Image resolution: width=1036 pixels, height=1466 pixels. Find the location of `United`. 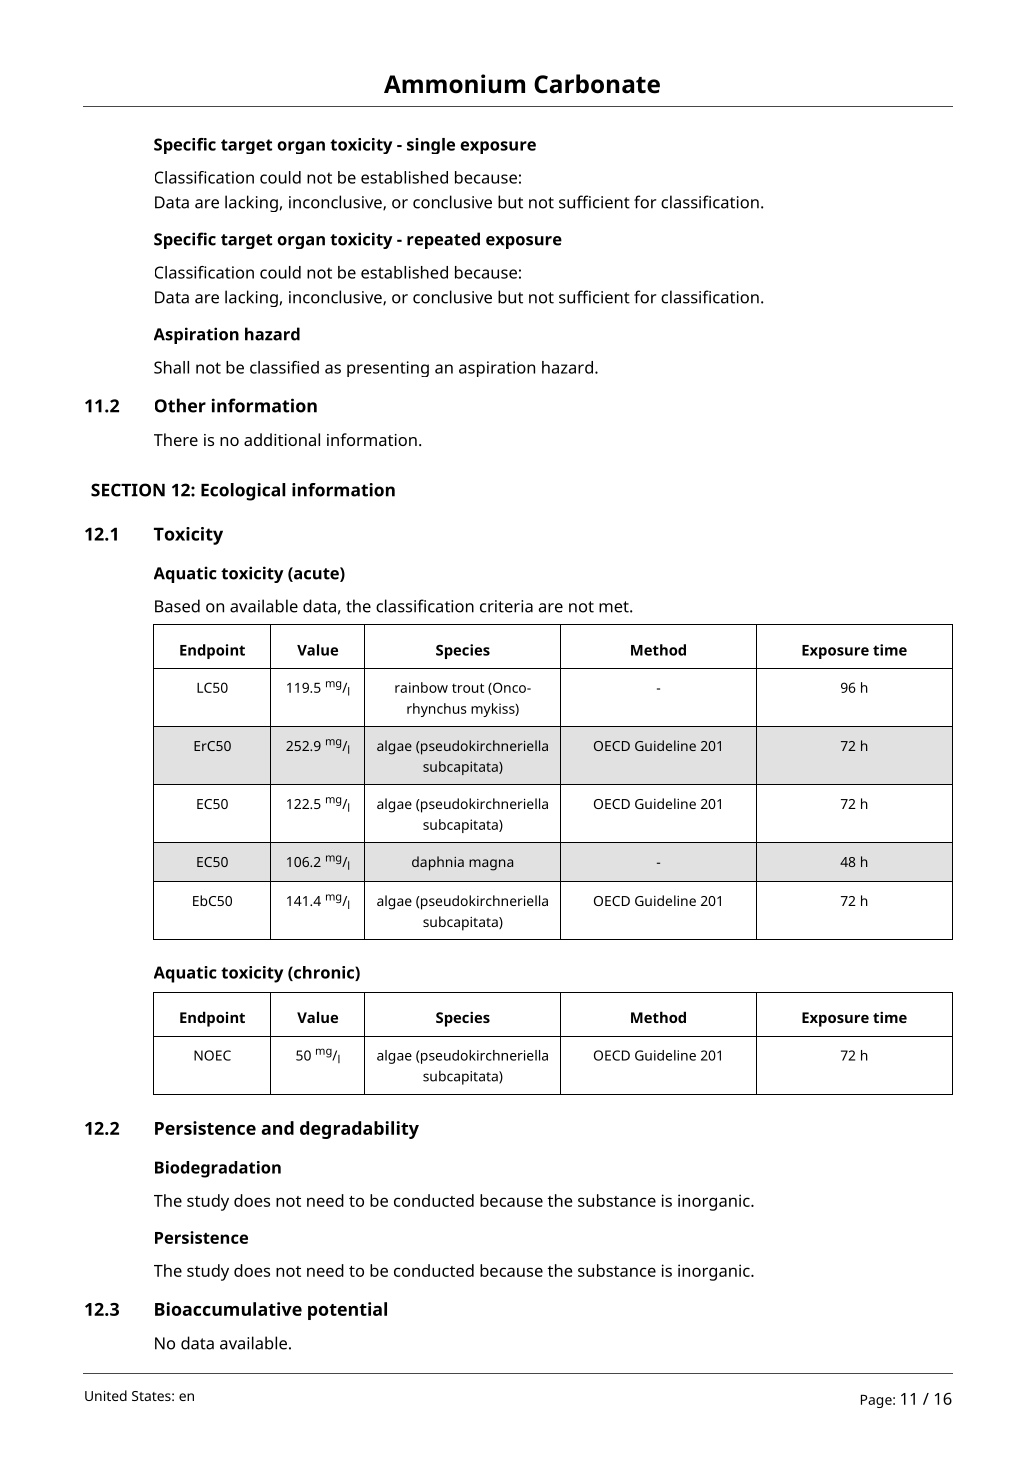

United is located at coordinates (106, 1395).
